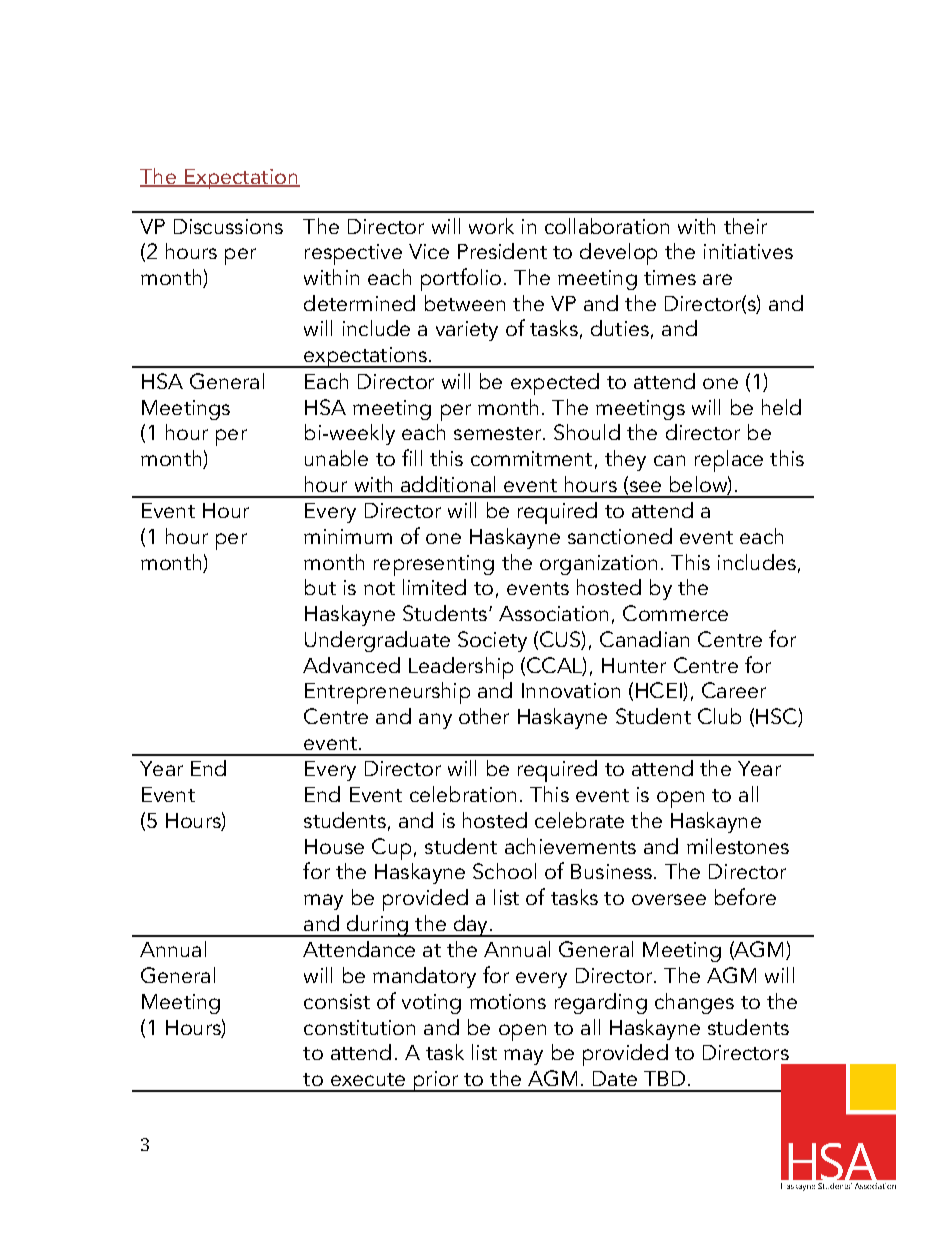 The height and width of the screenshot is (1233, 952). What do you see at coordinates (664, 1078) in the screenshot?
I see `TBD` at bounding box center [664, 1078].
